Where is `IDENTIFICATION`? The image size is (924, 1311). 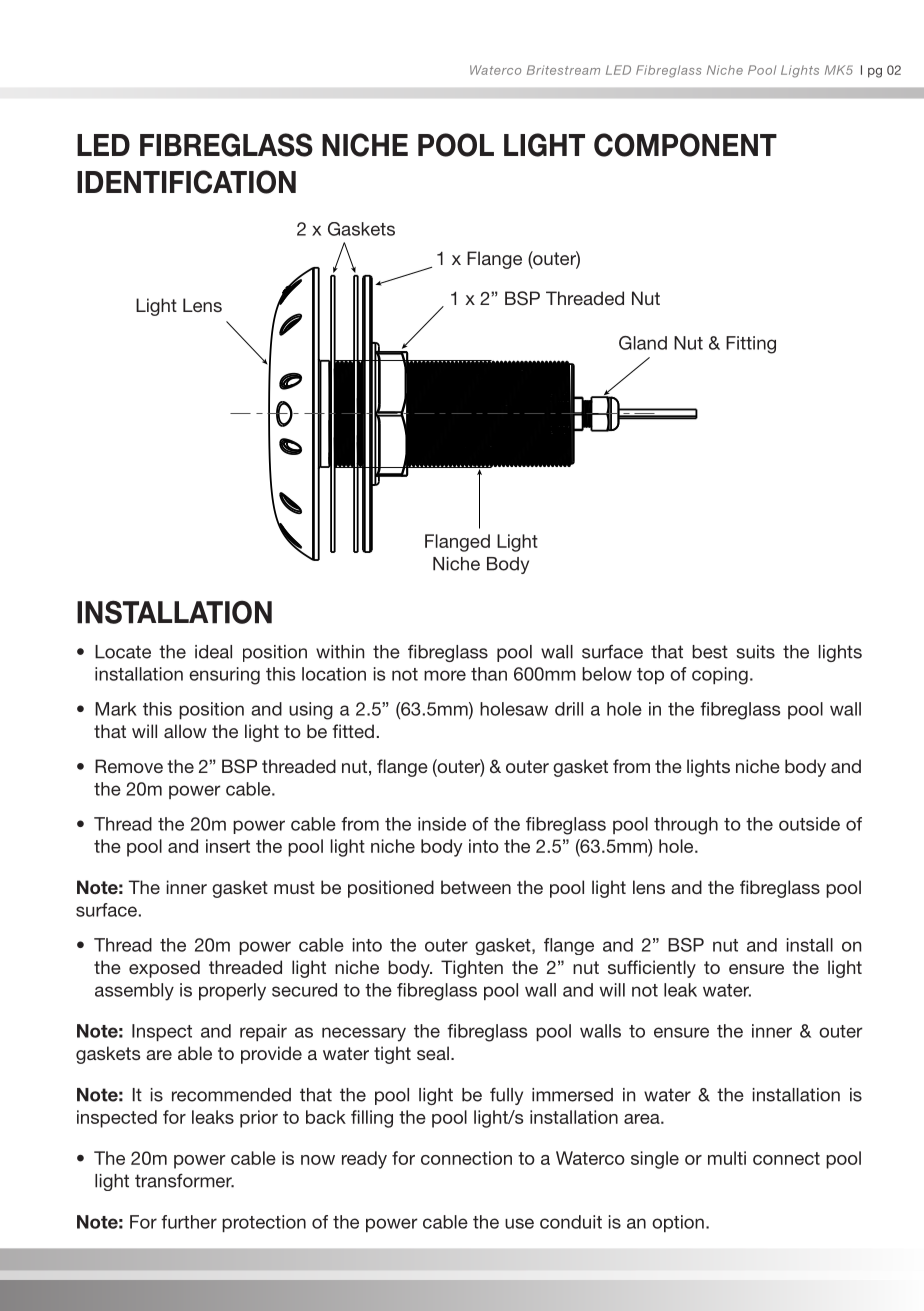 IDENTIFICATION is located at coordinates (186, 182).
